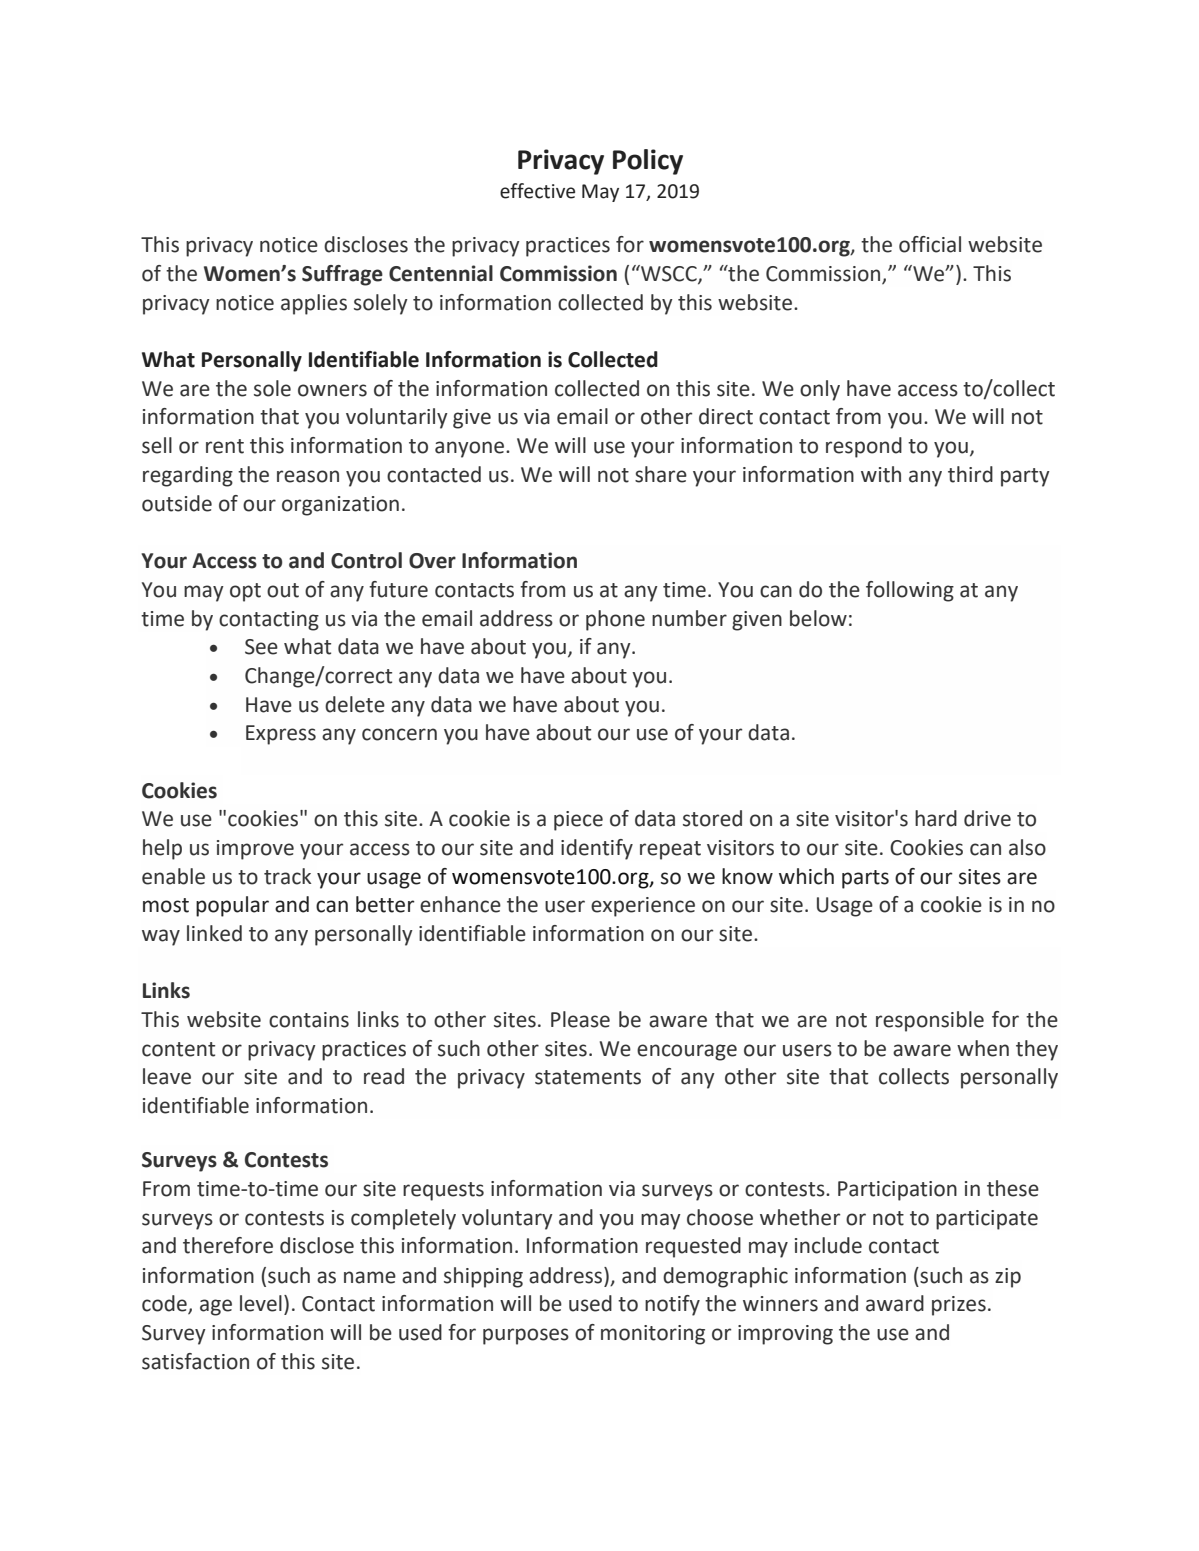  I want to click on Please, so click(580, 1019).
